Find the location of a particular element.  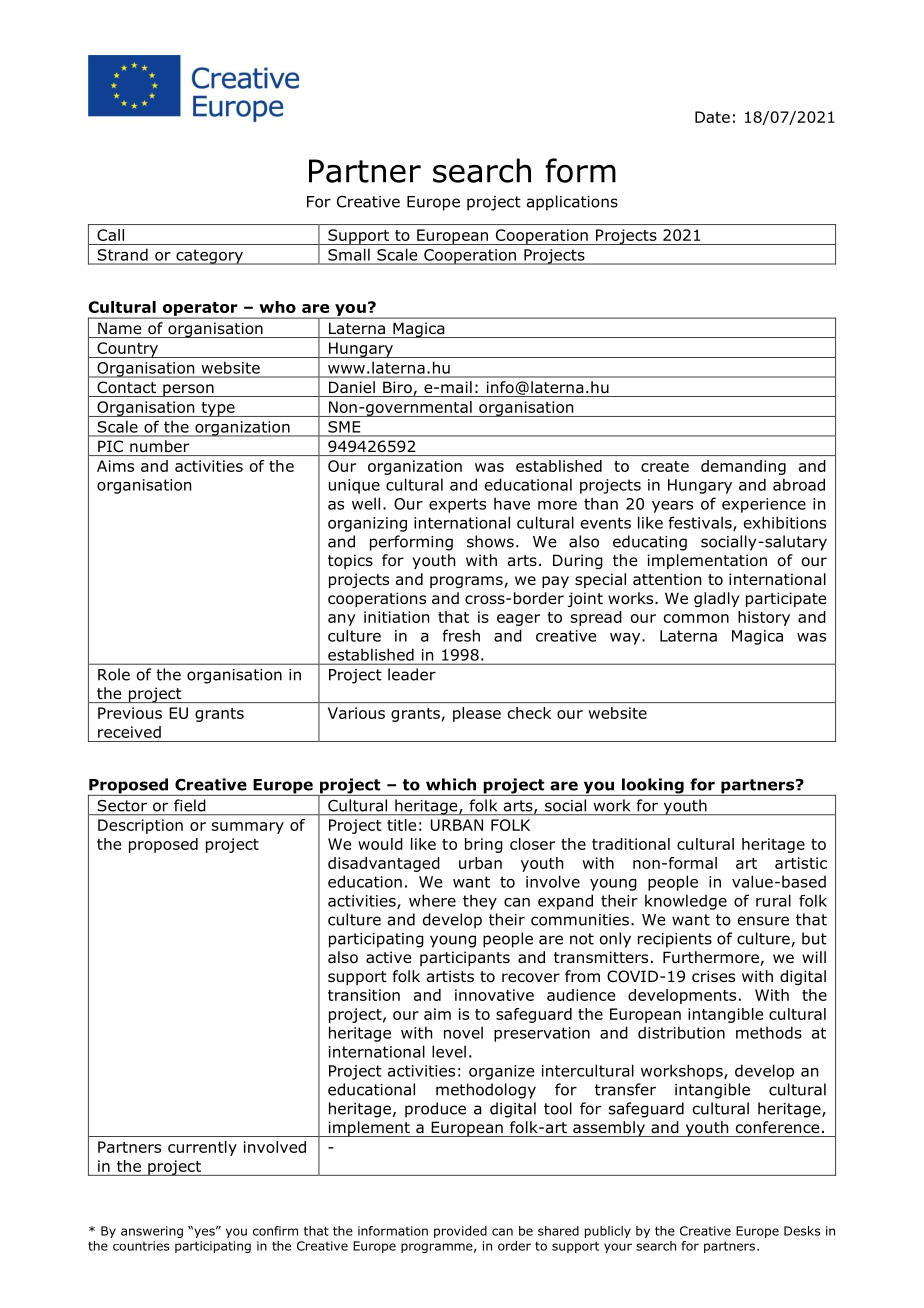

common is located at coordinates (696, 618).
